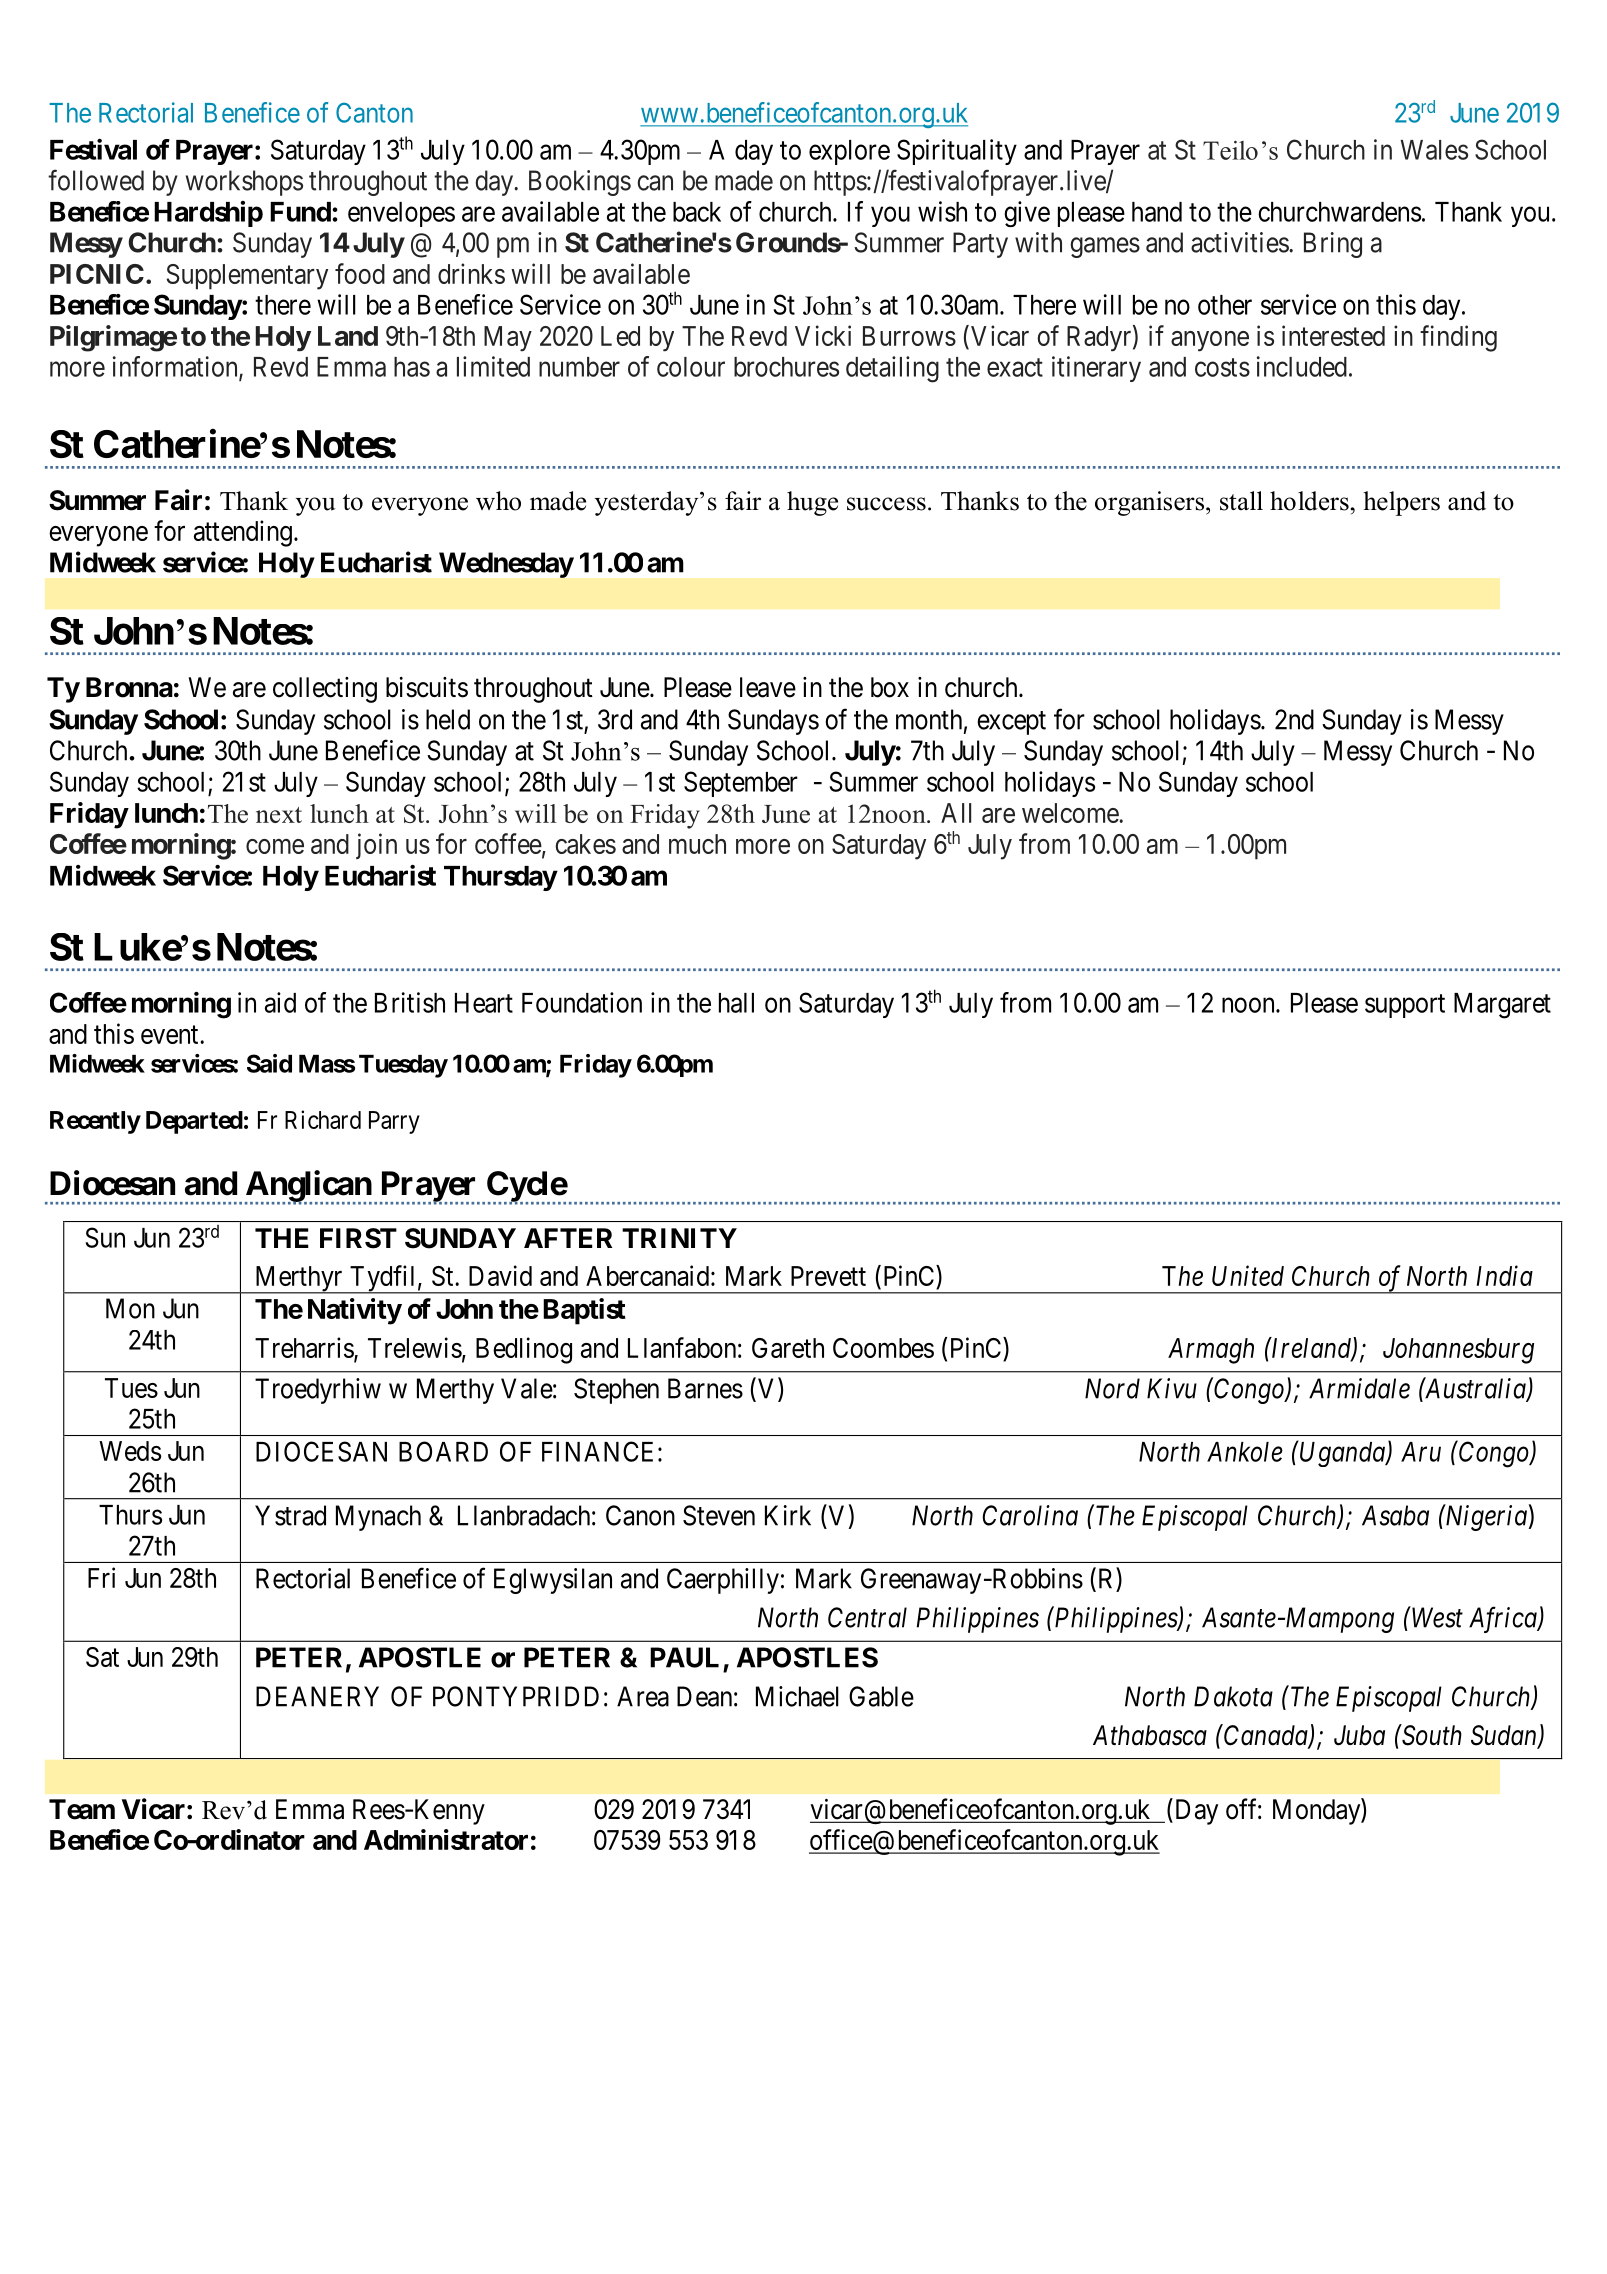  I want to click on explore, so click(849, 152).
